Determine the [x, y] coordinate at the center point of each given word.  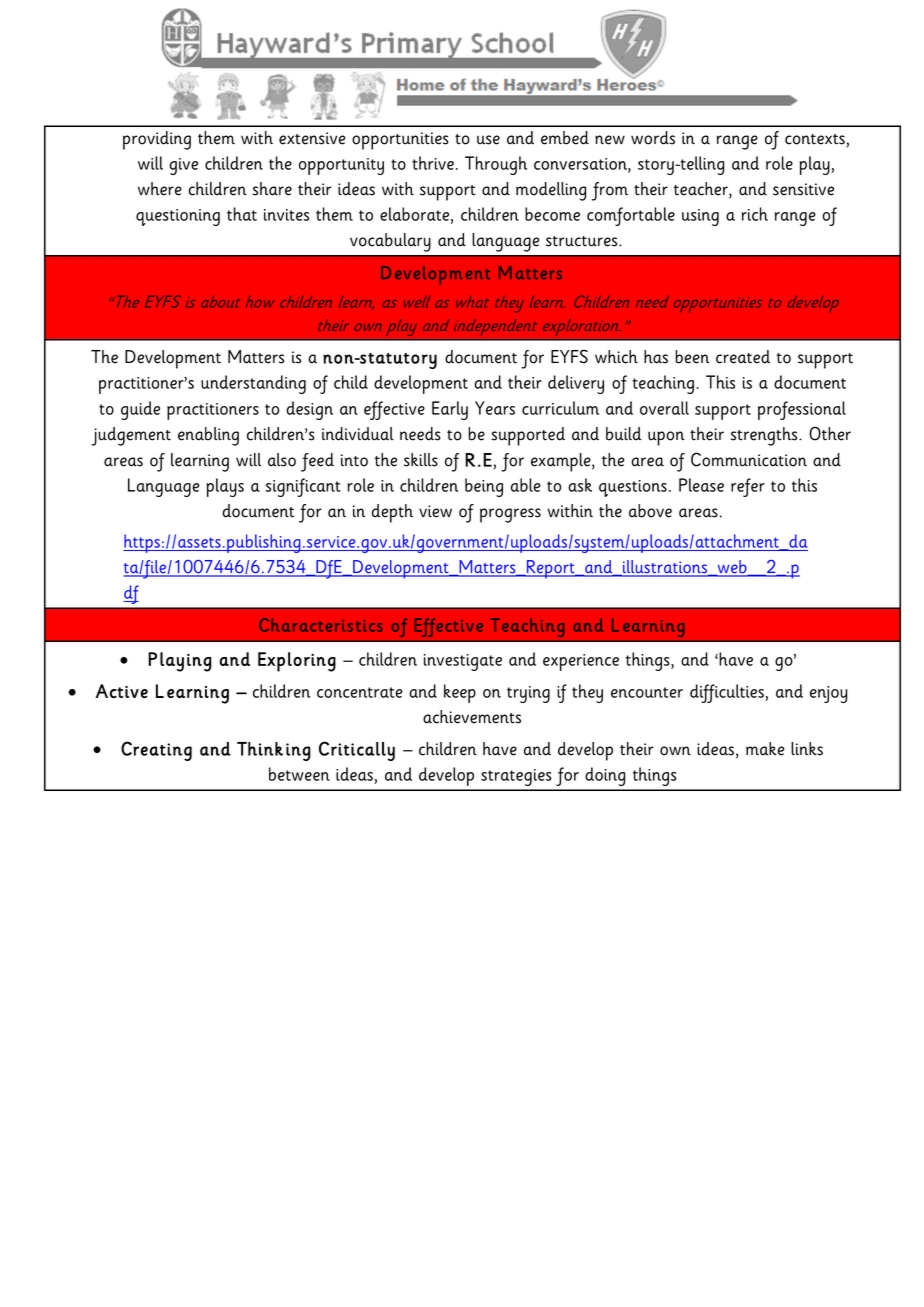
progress [510, 515]
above [650, 511]
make [765, 749]
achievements [472, 717]
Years [495, 408]
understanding [253, 384]
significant [303, 487]
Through [496, 165]
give [184, 166]
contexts [815, 139]
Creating [156, 751]
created [743, 357]
